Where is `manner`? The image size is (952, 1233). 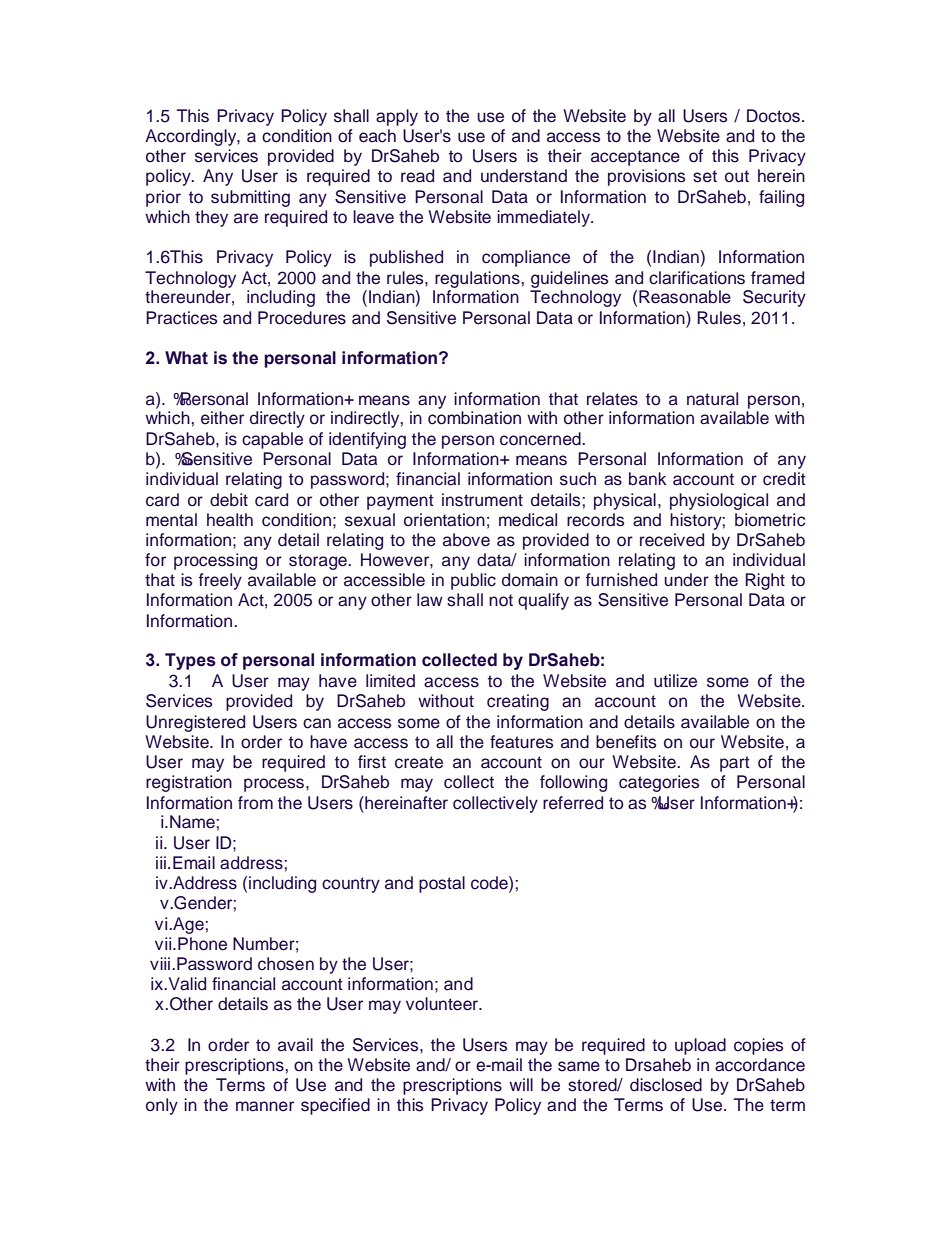 manner is located at coordinates (265, 1106).
